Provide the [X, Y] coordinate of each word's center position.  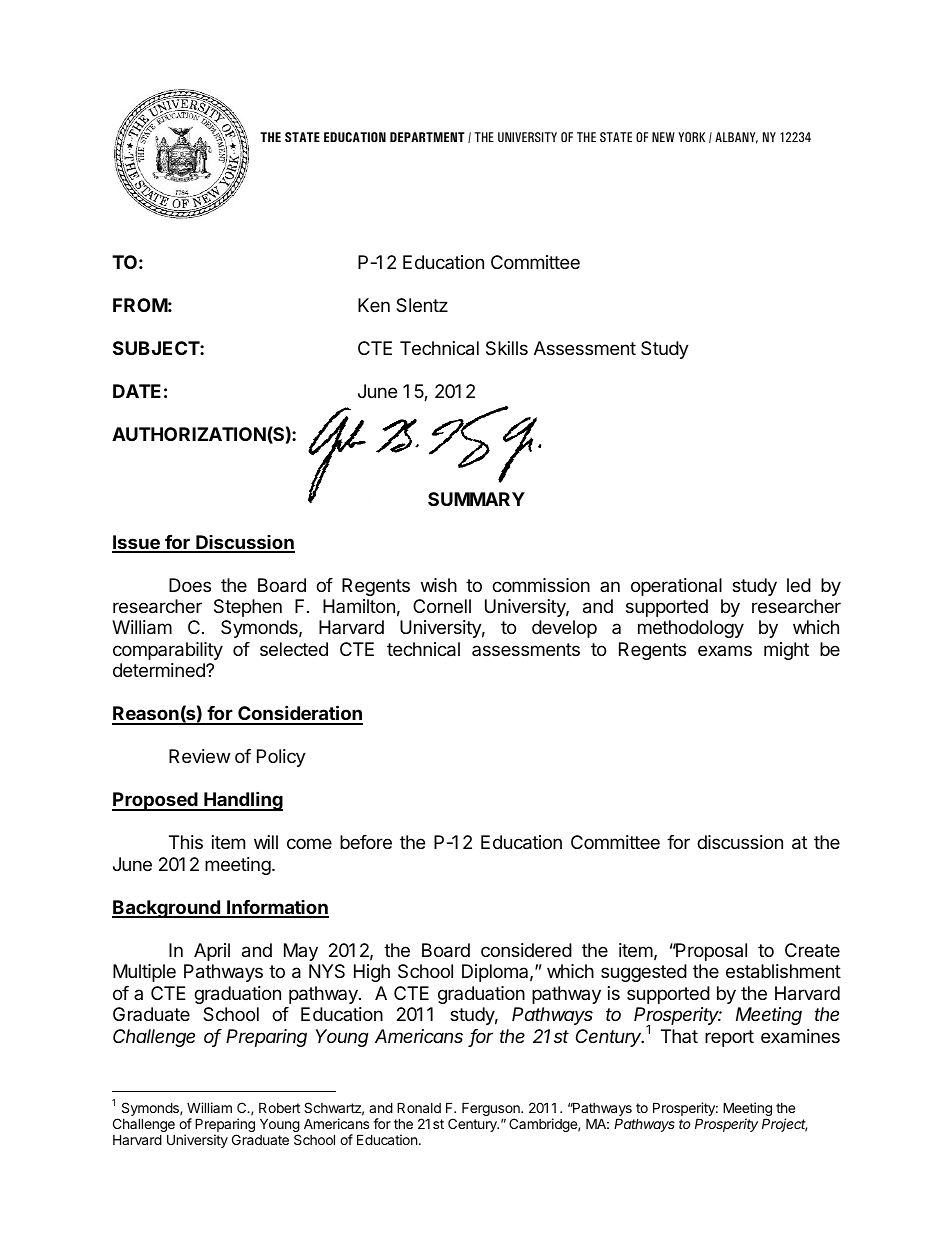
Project [784, 1125]
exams [725, 650]
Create [812, 950]
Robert [279, 1107]
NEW [663, 137]
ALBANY [736, 138]
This [186, 842]
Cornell [442, 606]
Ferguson [492, 1110]
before [366, 842]
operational [676, 587]
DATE [137, 391]
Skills [507, 348]
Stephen [248, 608]
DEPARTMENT [427, 137]
